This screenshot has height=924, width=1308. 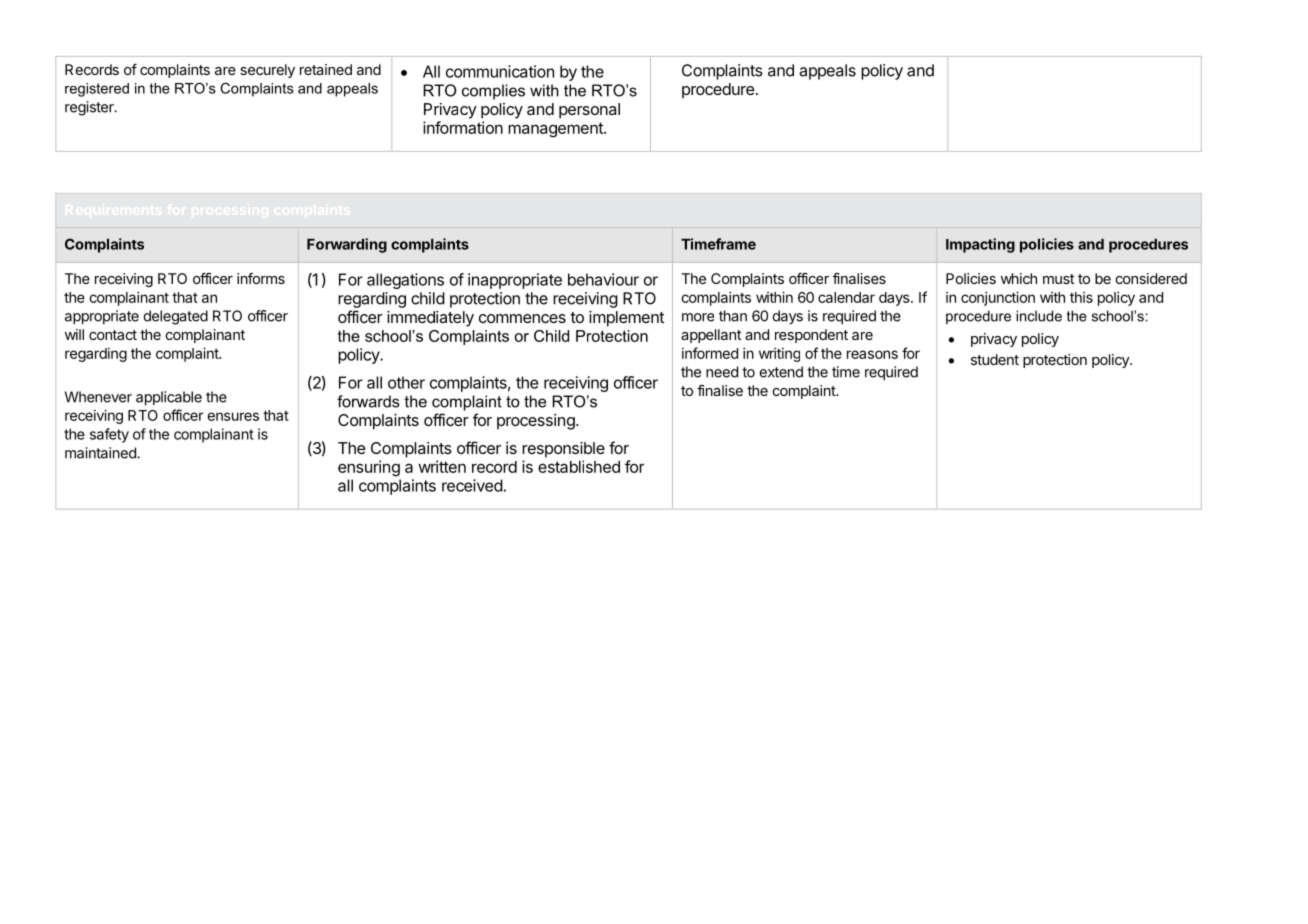 What do you see at coordinates (347, 245) in the screenshot?
I see `Forwarding` at bounding box center [347, 245].
